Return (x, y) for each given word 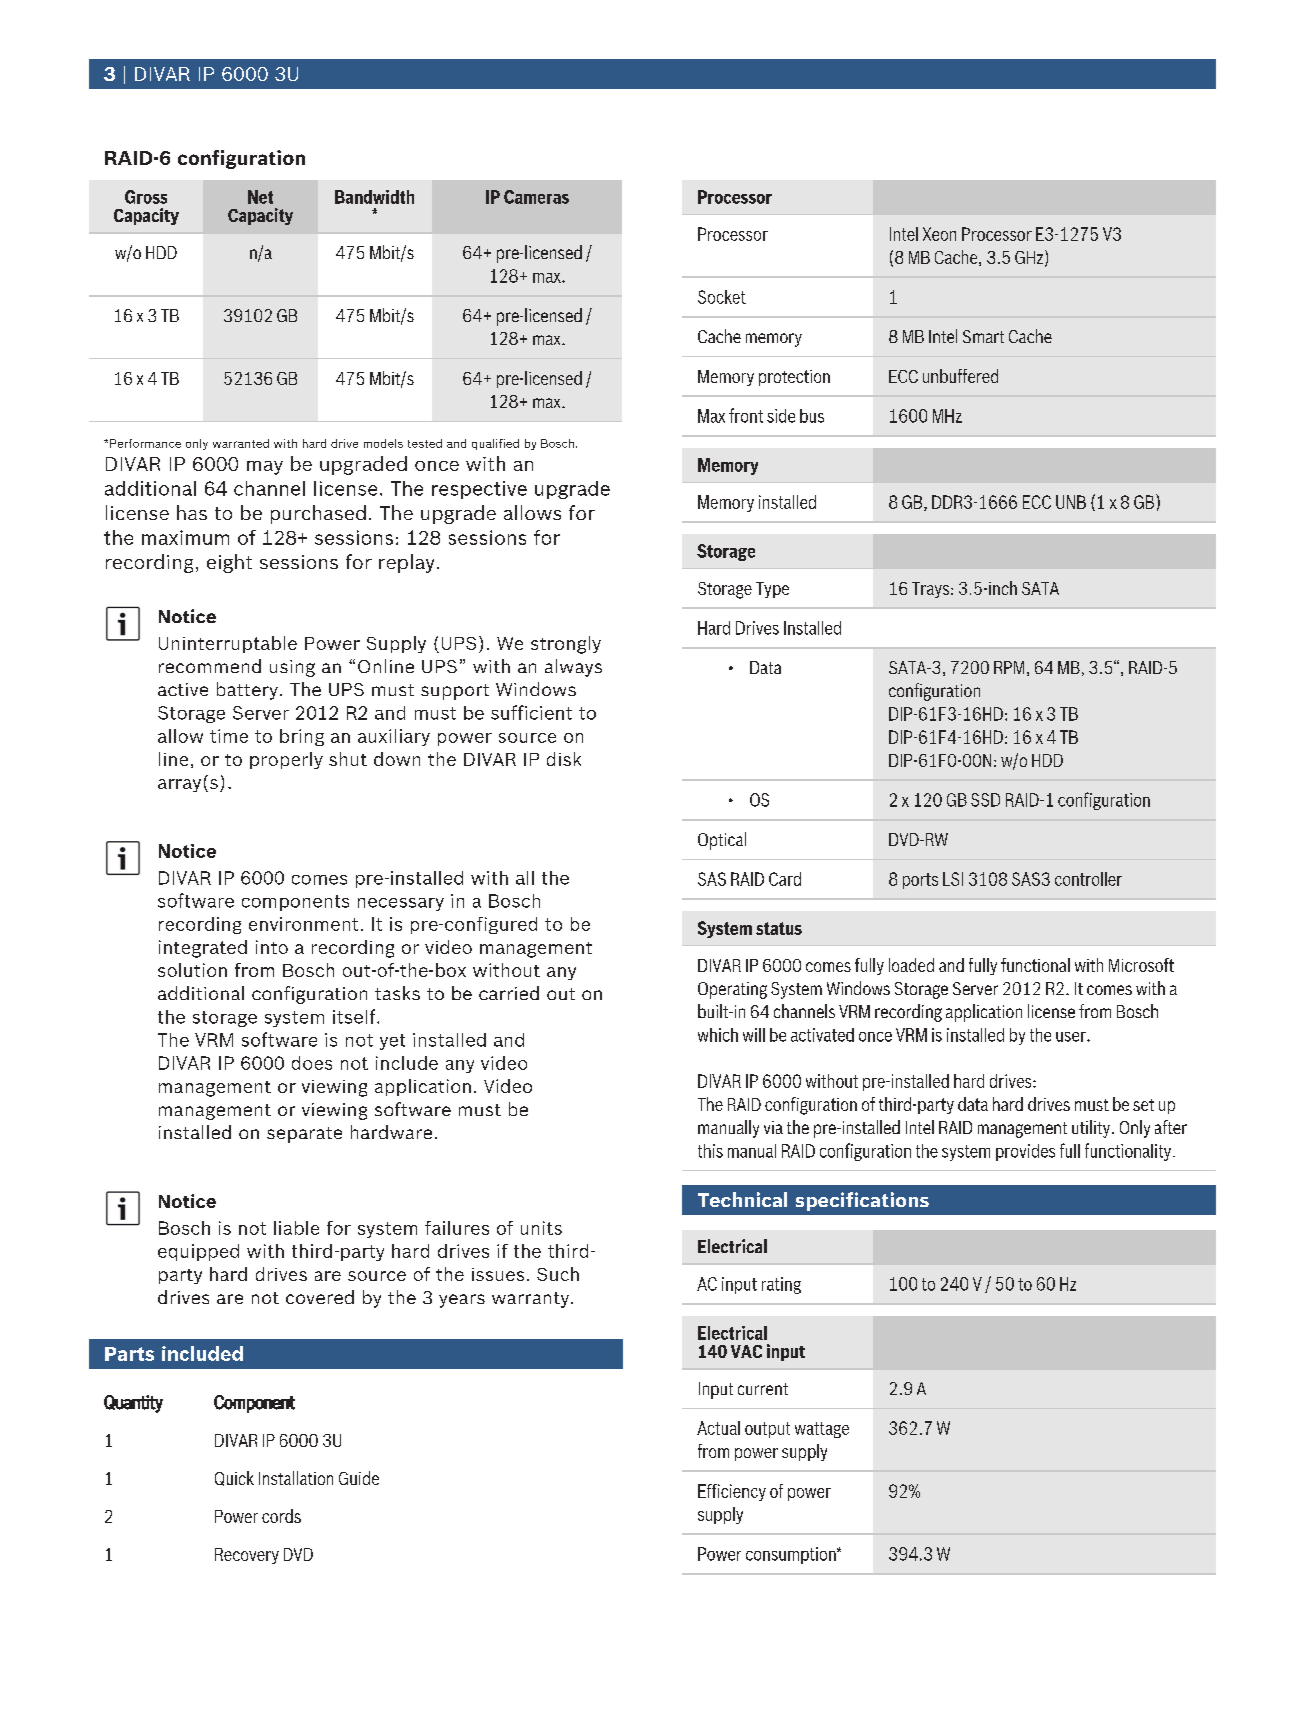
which (718, 1035)
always (573, 668)
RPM (1009, 667)
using (292, 668)
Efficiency (732, 1492)
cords (281, 1516)
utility (1091, 1129)
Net (260, 197)
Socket (722, 297)
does (312, 1063)
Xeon (939, 234)
